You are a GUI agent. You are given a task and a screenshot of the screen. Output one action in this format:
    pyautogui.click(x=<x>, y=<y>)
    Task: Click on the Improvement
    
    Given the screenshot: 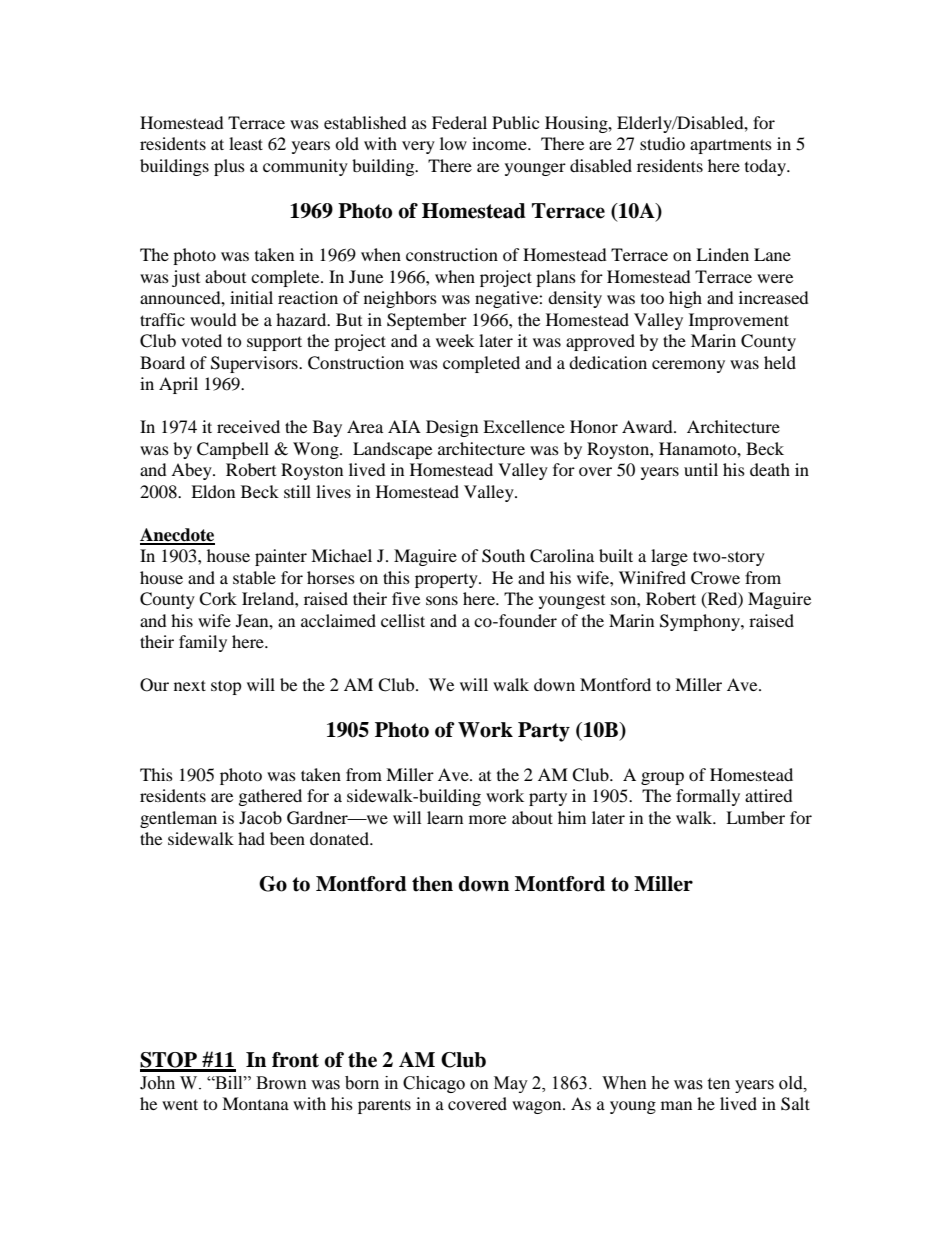 What is the action you would take?
    pyautogui.click(x=739, y=321)
